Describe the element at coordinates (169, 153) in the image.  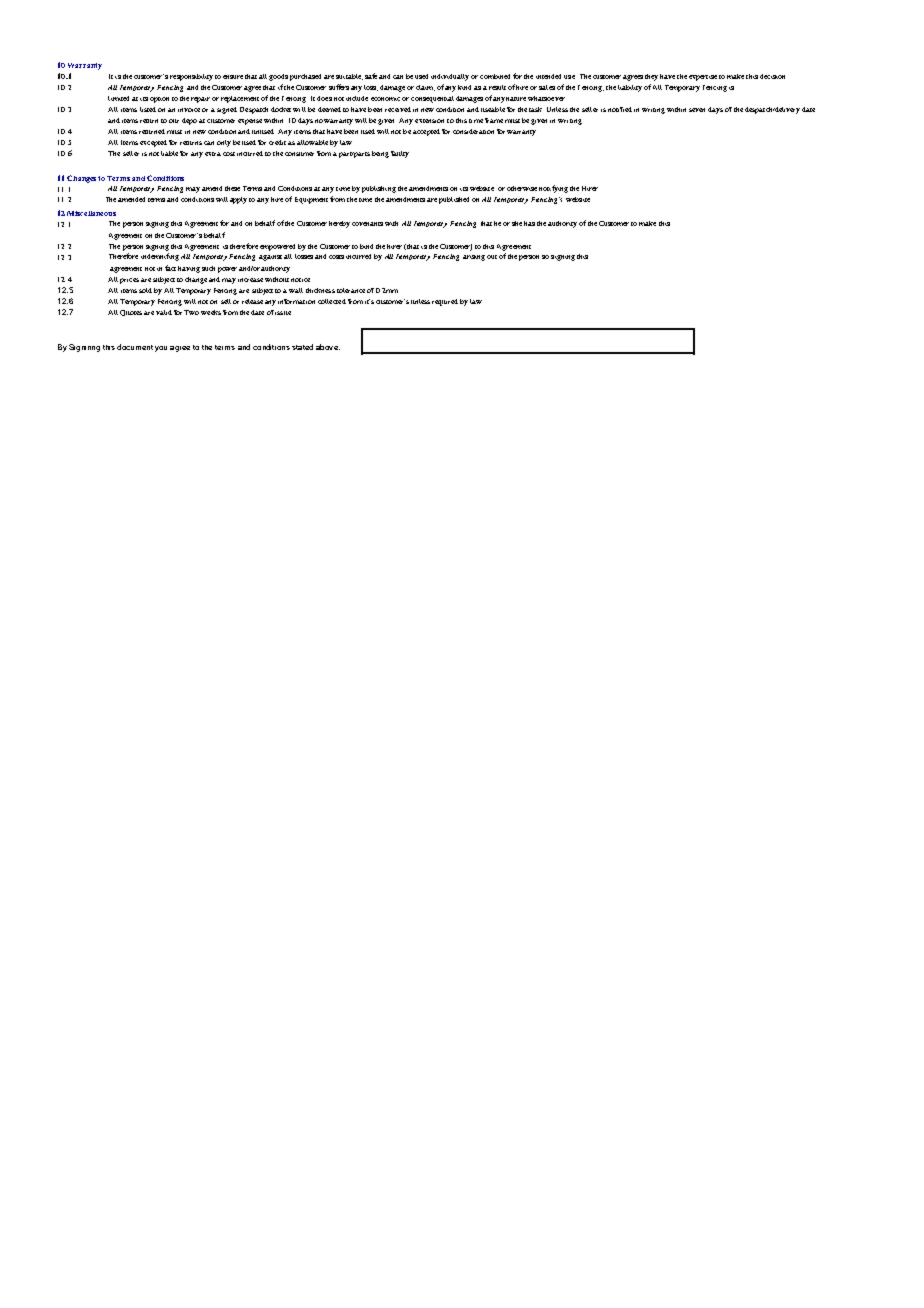
I see `liable` at that location.
